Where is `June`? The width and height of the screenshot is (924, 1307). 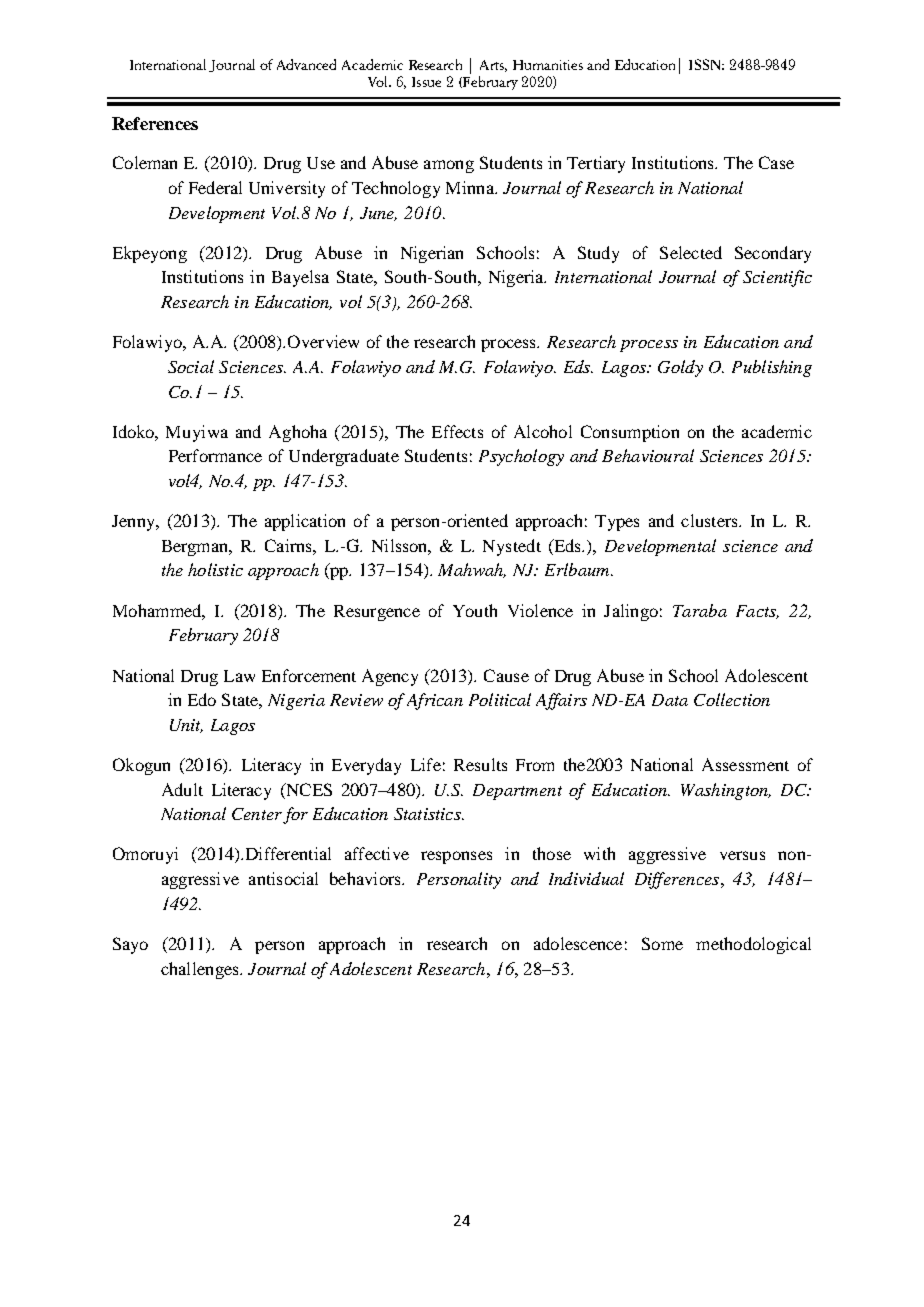
June is located at coordinates (378, 214).
